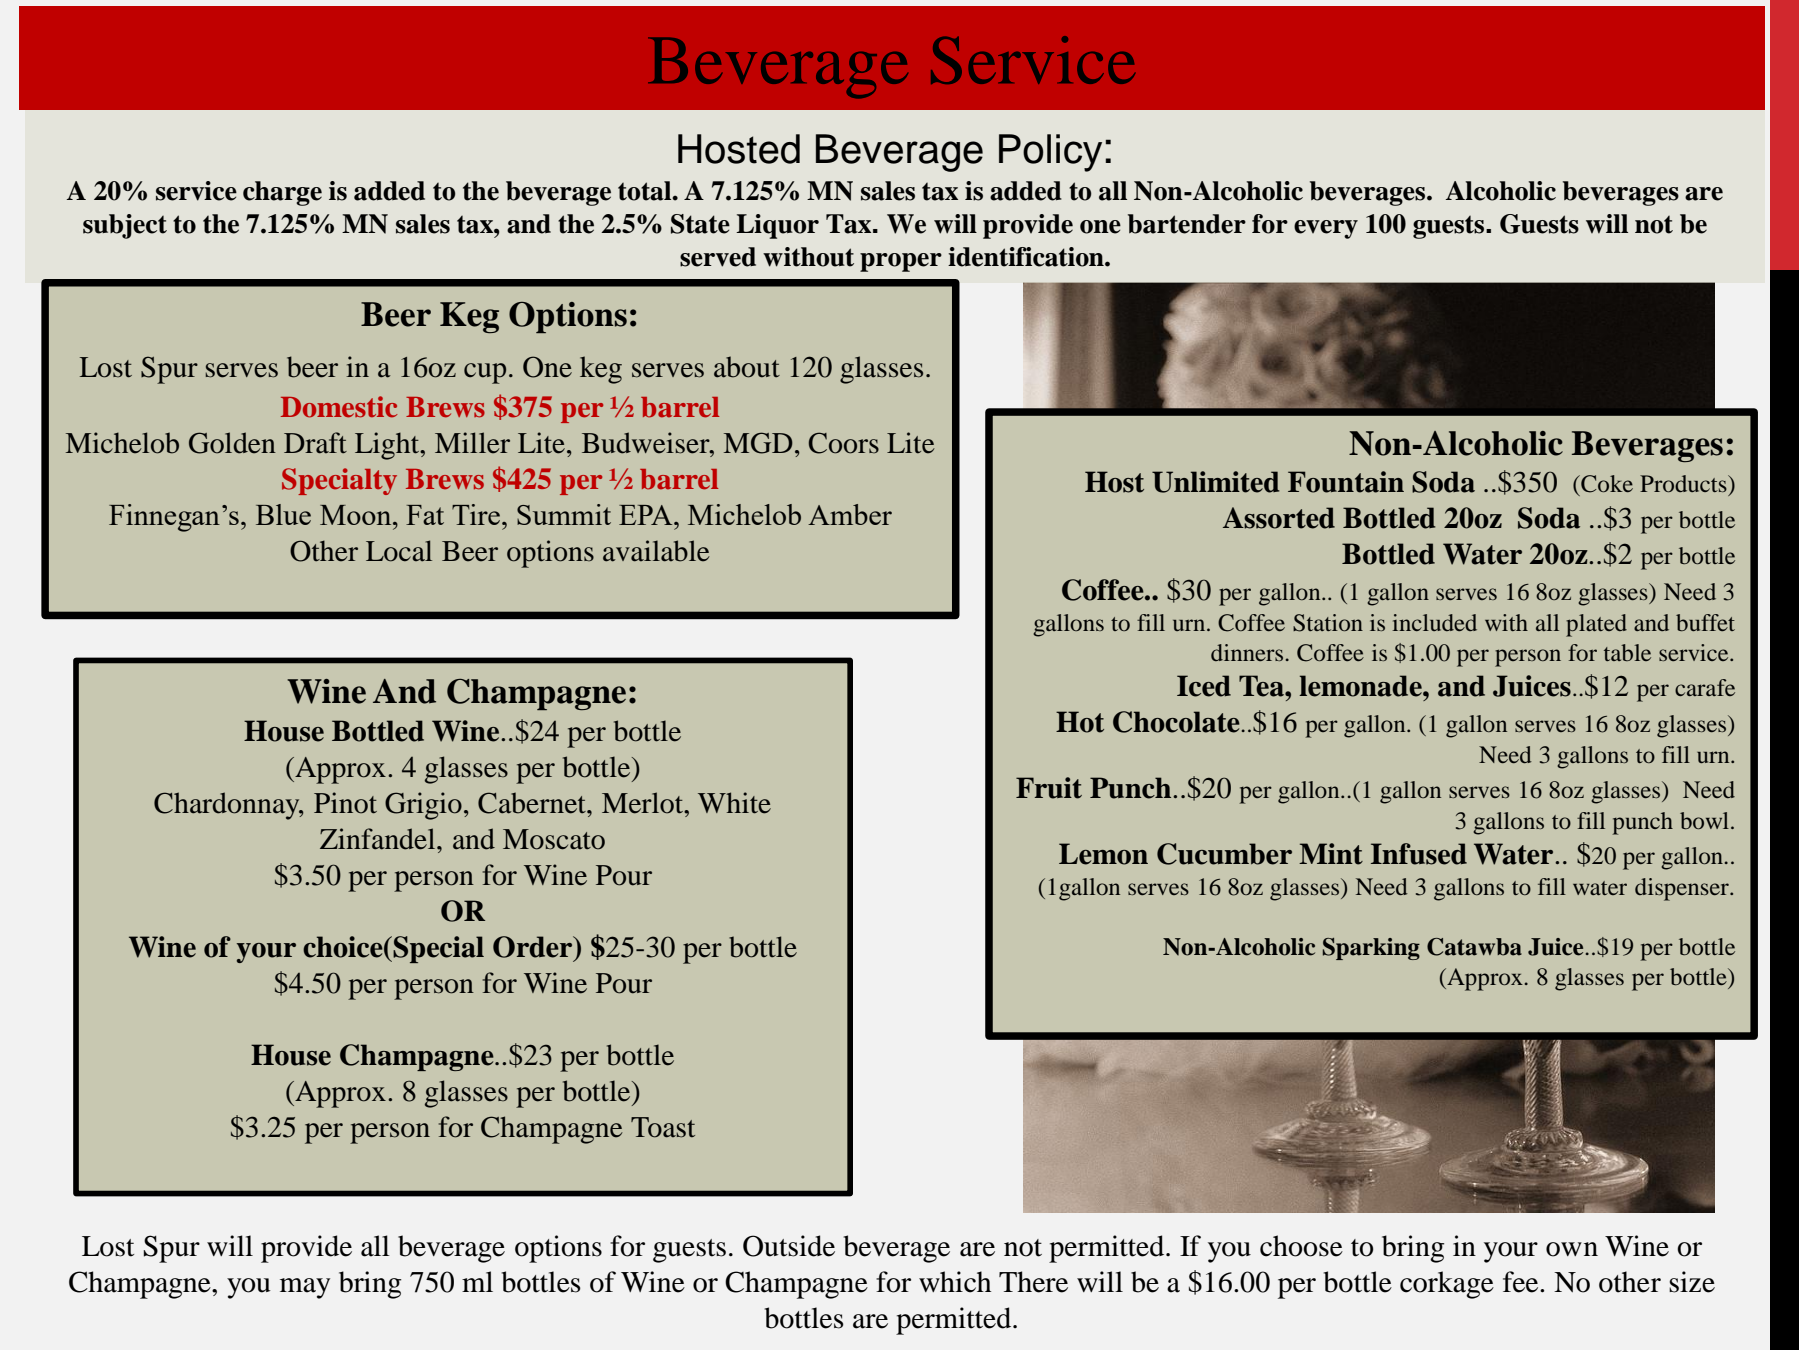  I want to click on may, so click(305, 1288).
